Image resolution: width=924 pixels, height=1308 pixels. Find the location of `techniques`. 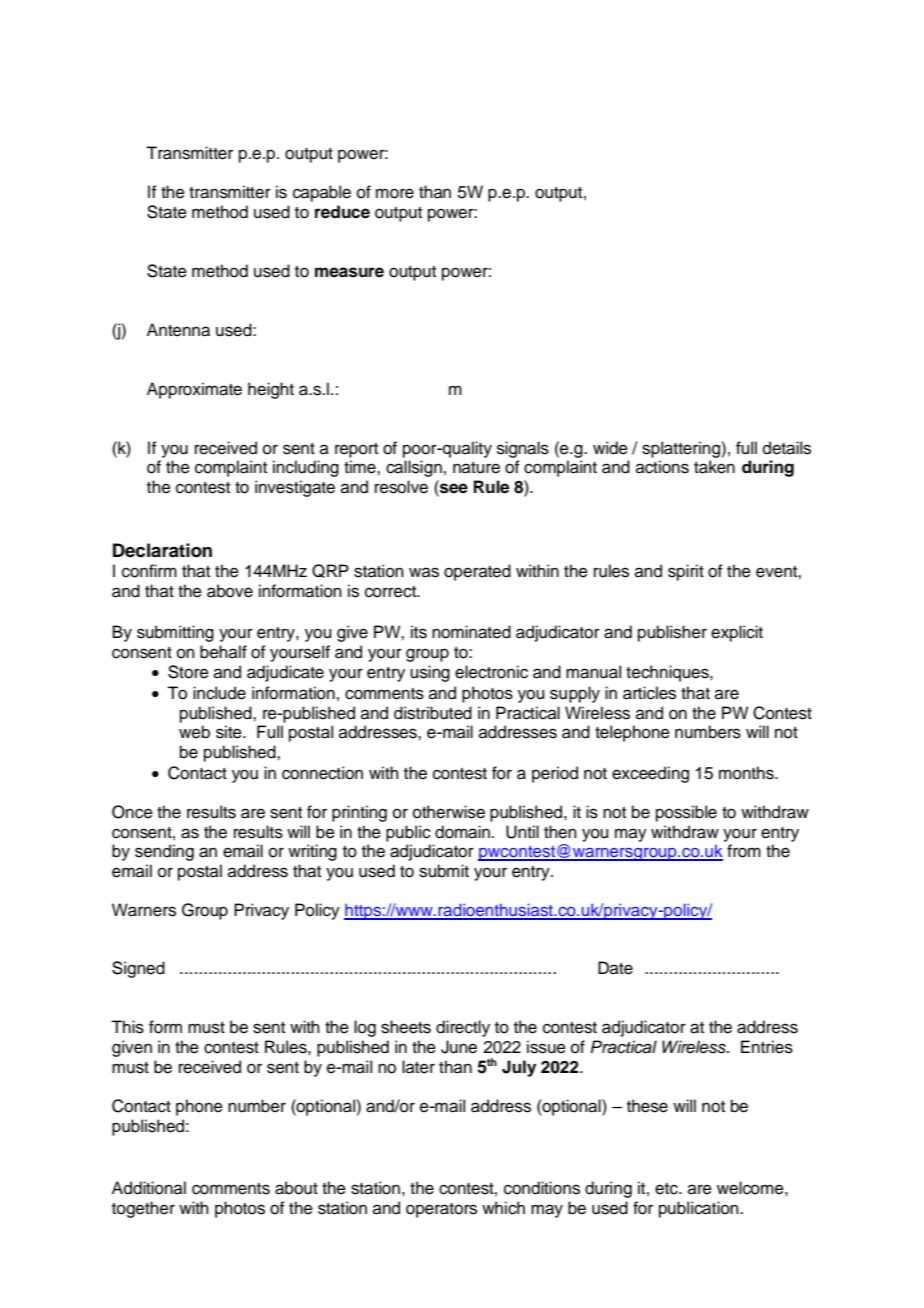

techniques is located at coordinates (668, 673).
